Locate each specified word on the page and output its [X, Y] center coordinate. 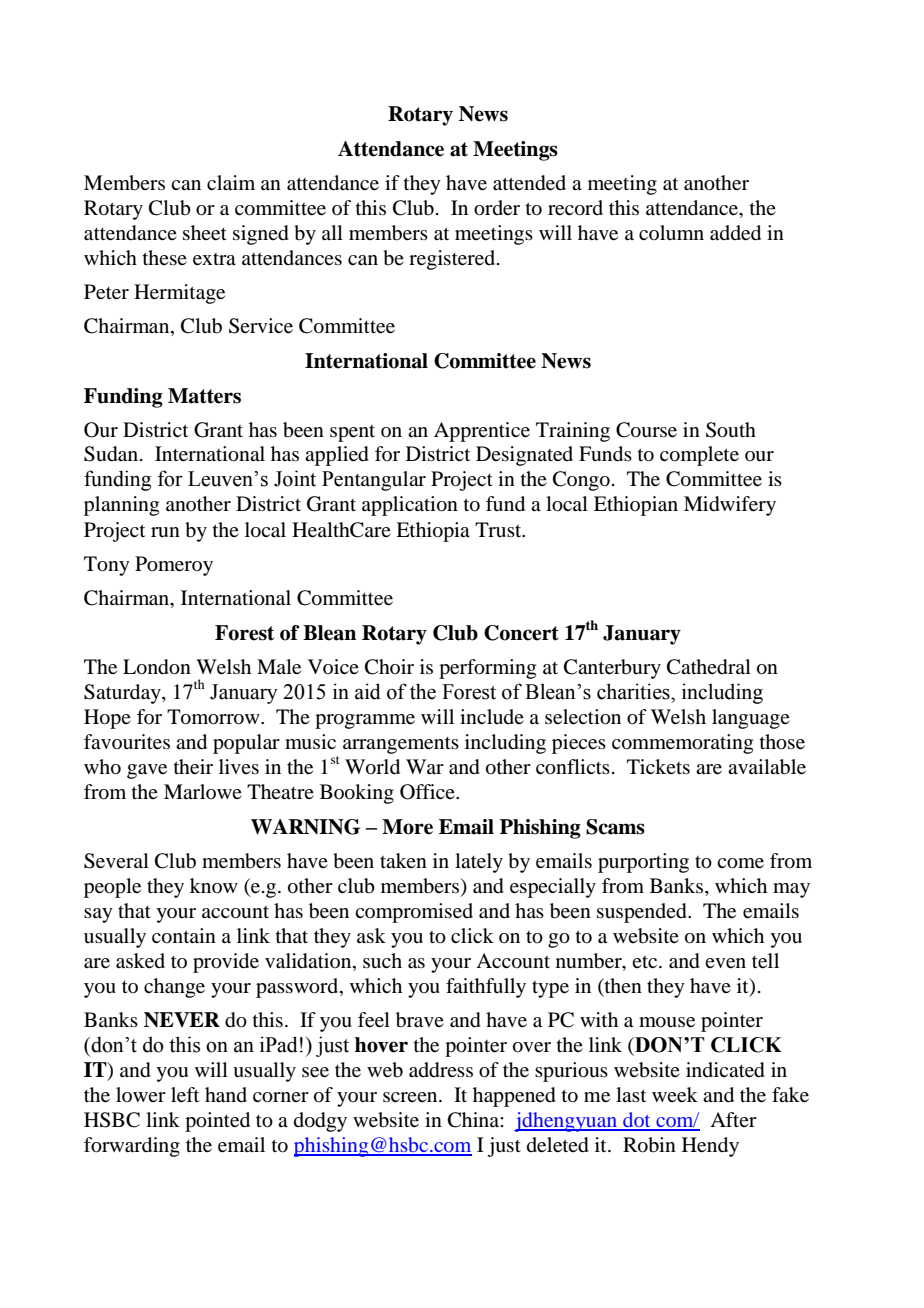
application [410, 506]
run [165, 532]
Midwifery [730, 506]
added [735, 233]
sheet [205, 233]
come [740, 863]
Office [428, 792]
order [497, 208]
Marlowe [203, 791]
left [185, 1095]
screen [411, 1097]
